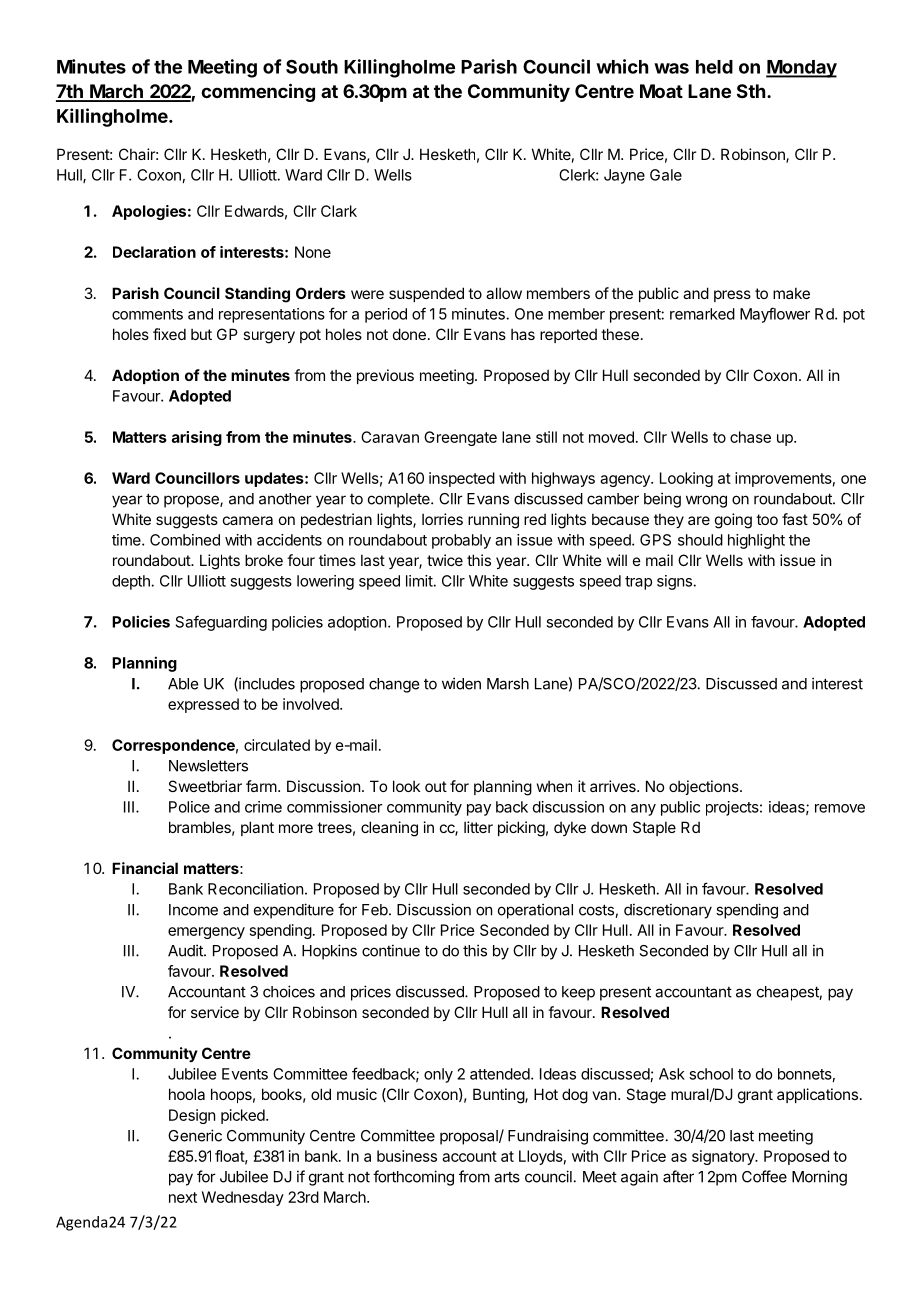 The width and height of the page is (924, 1308). I want to click on inspected, so click(462, 479).
